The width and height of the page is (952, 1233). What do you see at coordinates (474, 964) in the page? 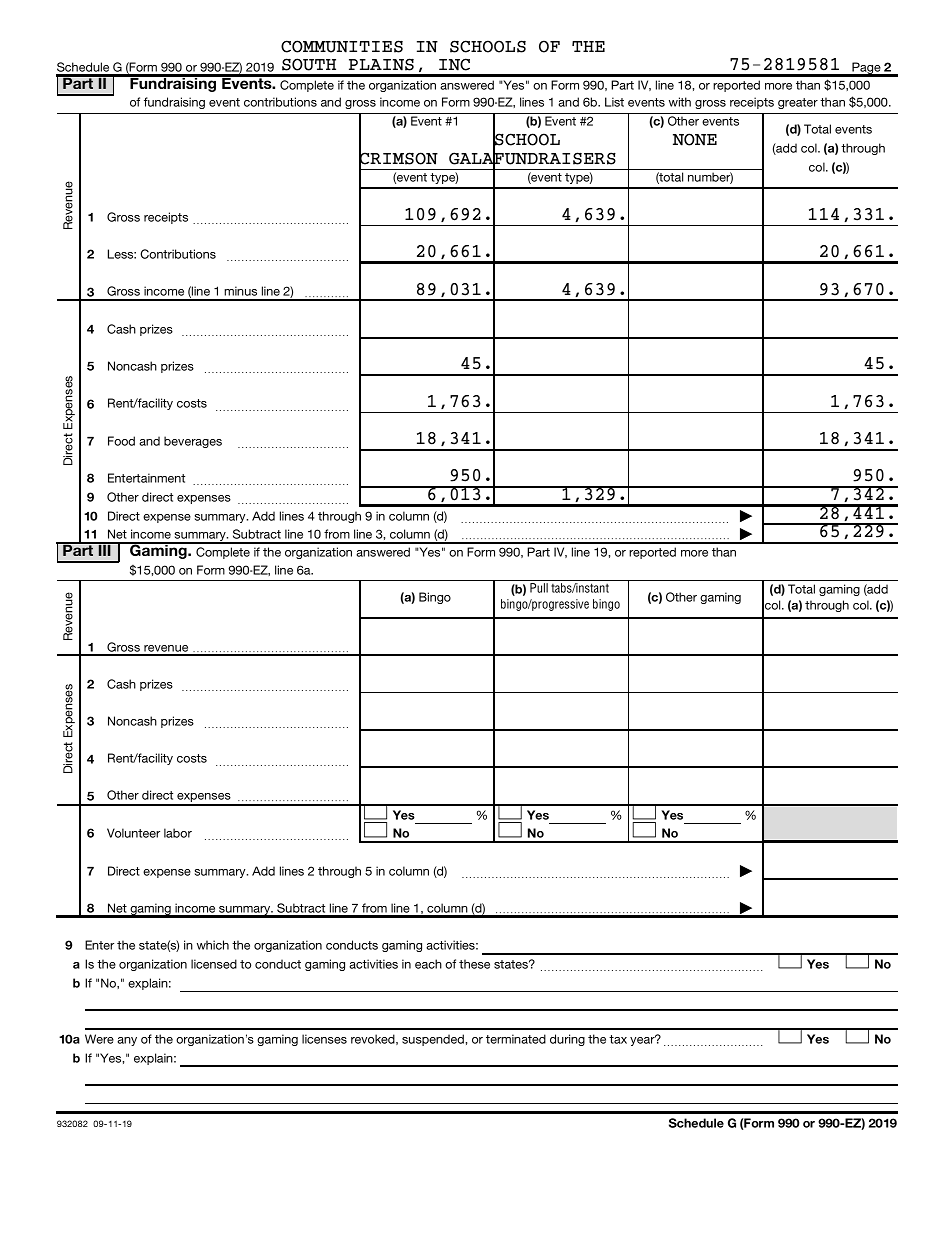
I see `these` at bounding box center [474, 964].
